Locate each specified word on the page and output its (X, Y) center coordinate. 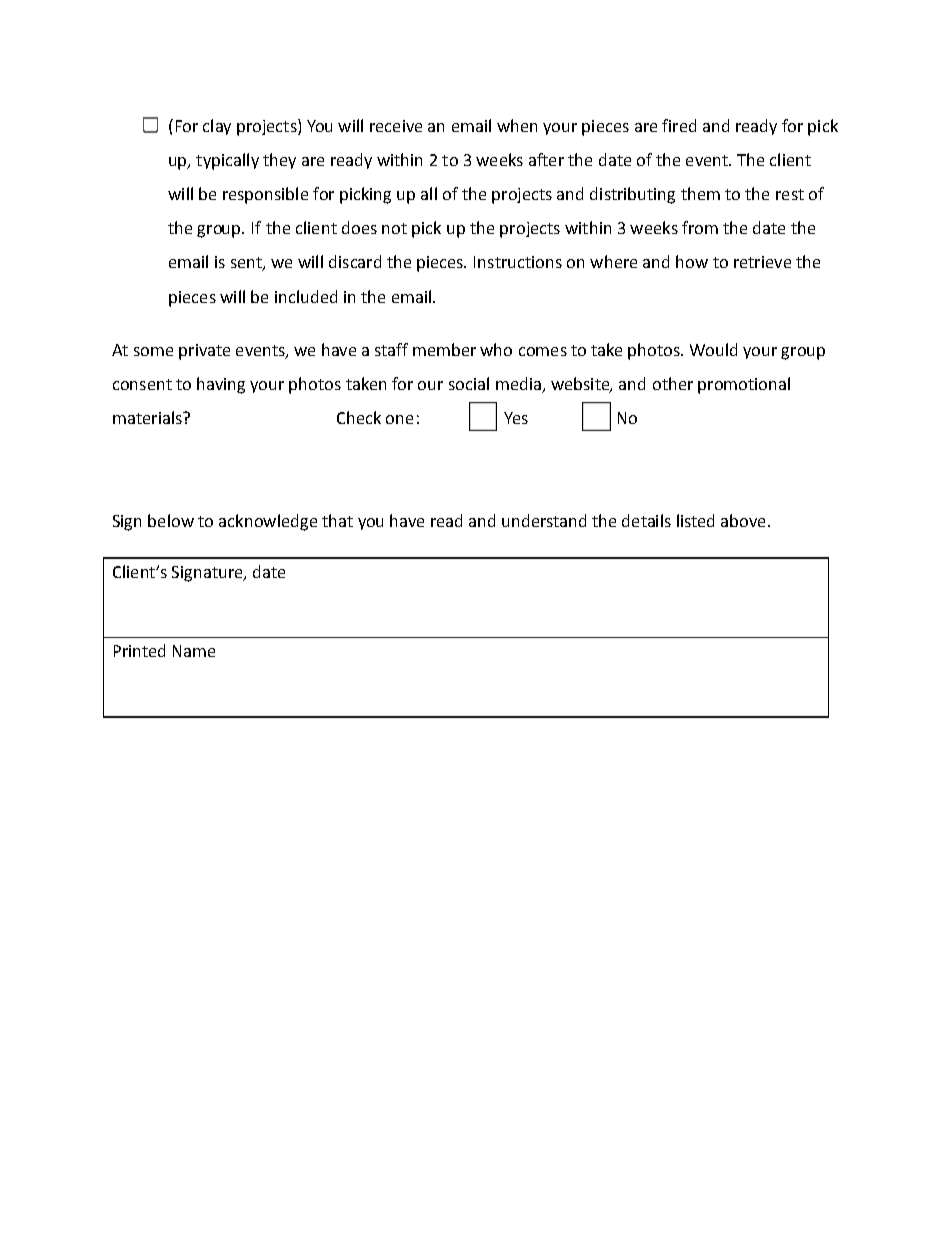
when (517, 125)
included (306, 296)
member (444, 349)
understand (544, 520)
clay (217, 127)
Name (194, 651)
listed (695, 520)
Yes (516, 418)
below (171, 520)
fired (679, 125)
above (743, 520)
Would (713, 349)
